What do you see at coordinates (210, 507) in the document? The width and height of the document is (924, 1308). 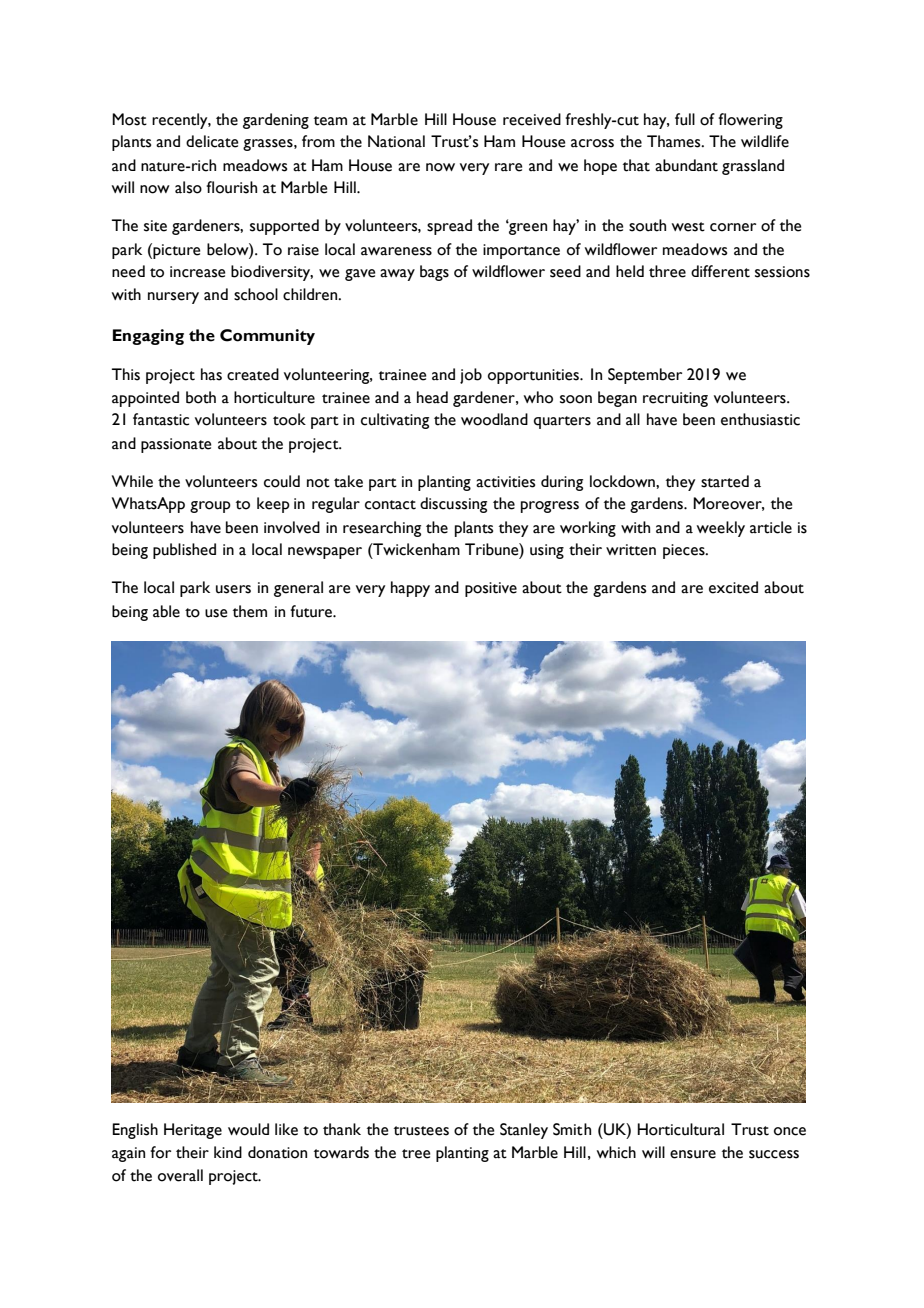 I see `group` at bounding box center [210, 507].
